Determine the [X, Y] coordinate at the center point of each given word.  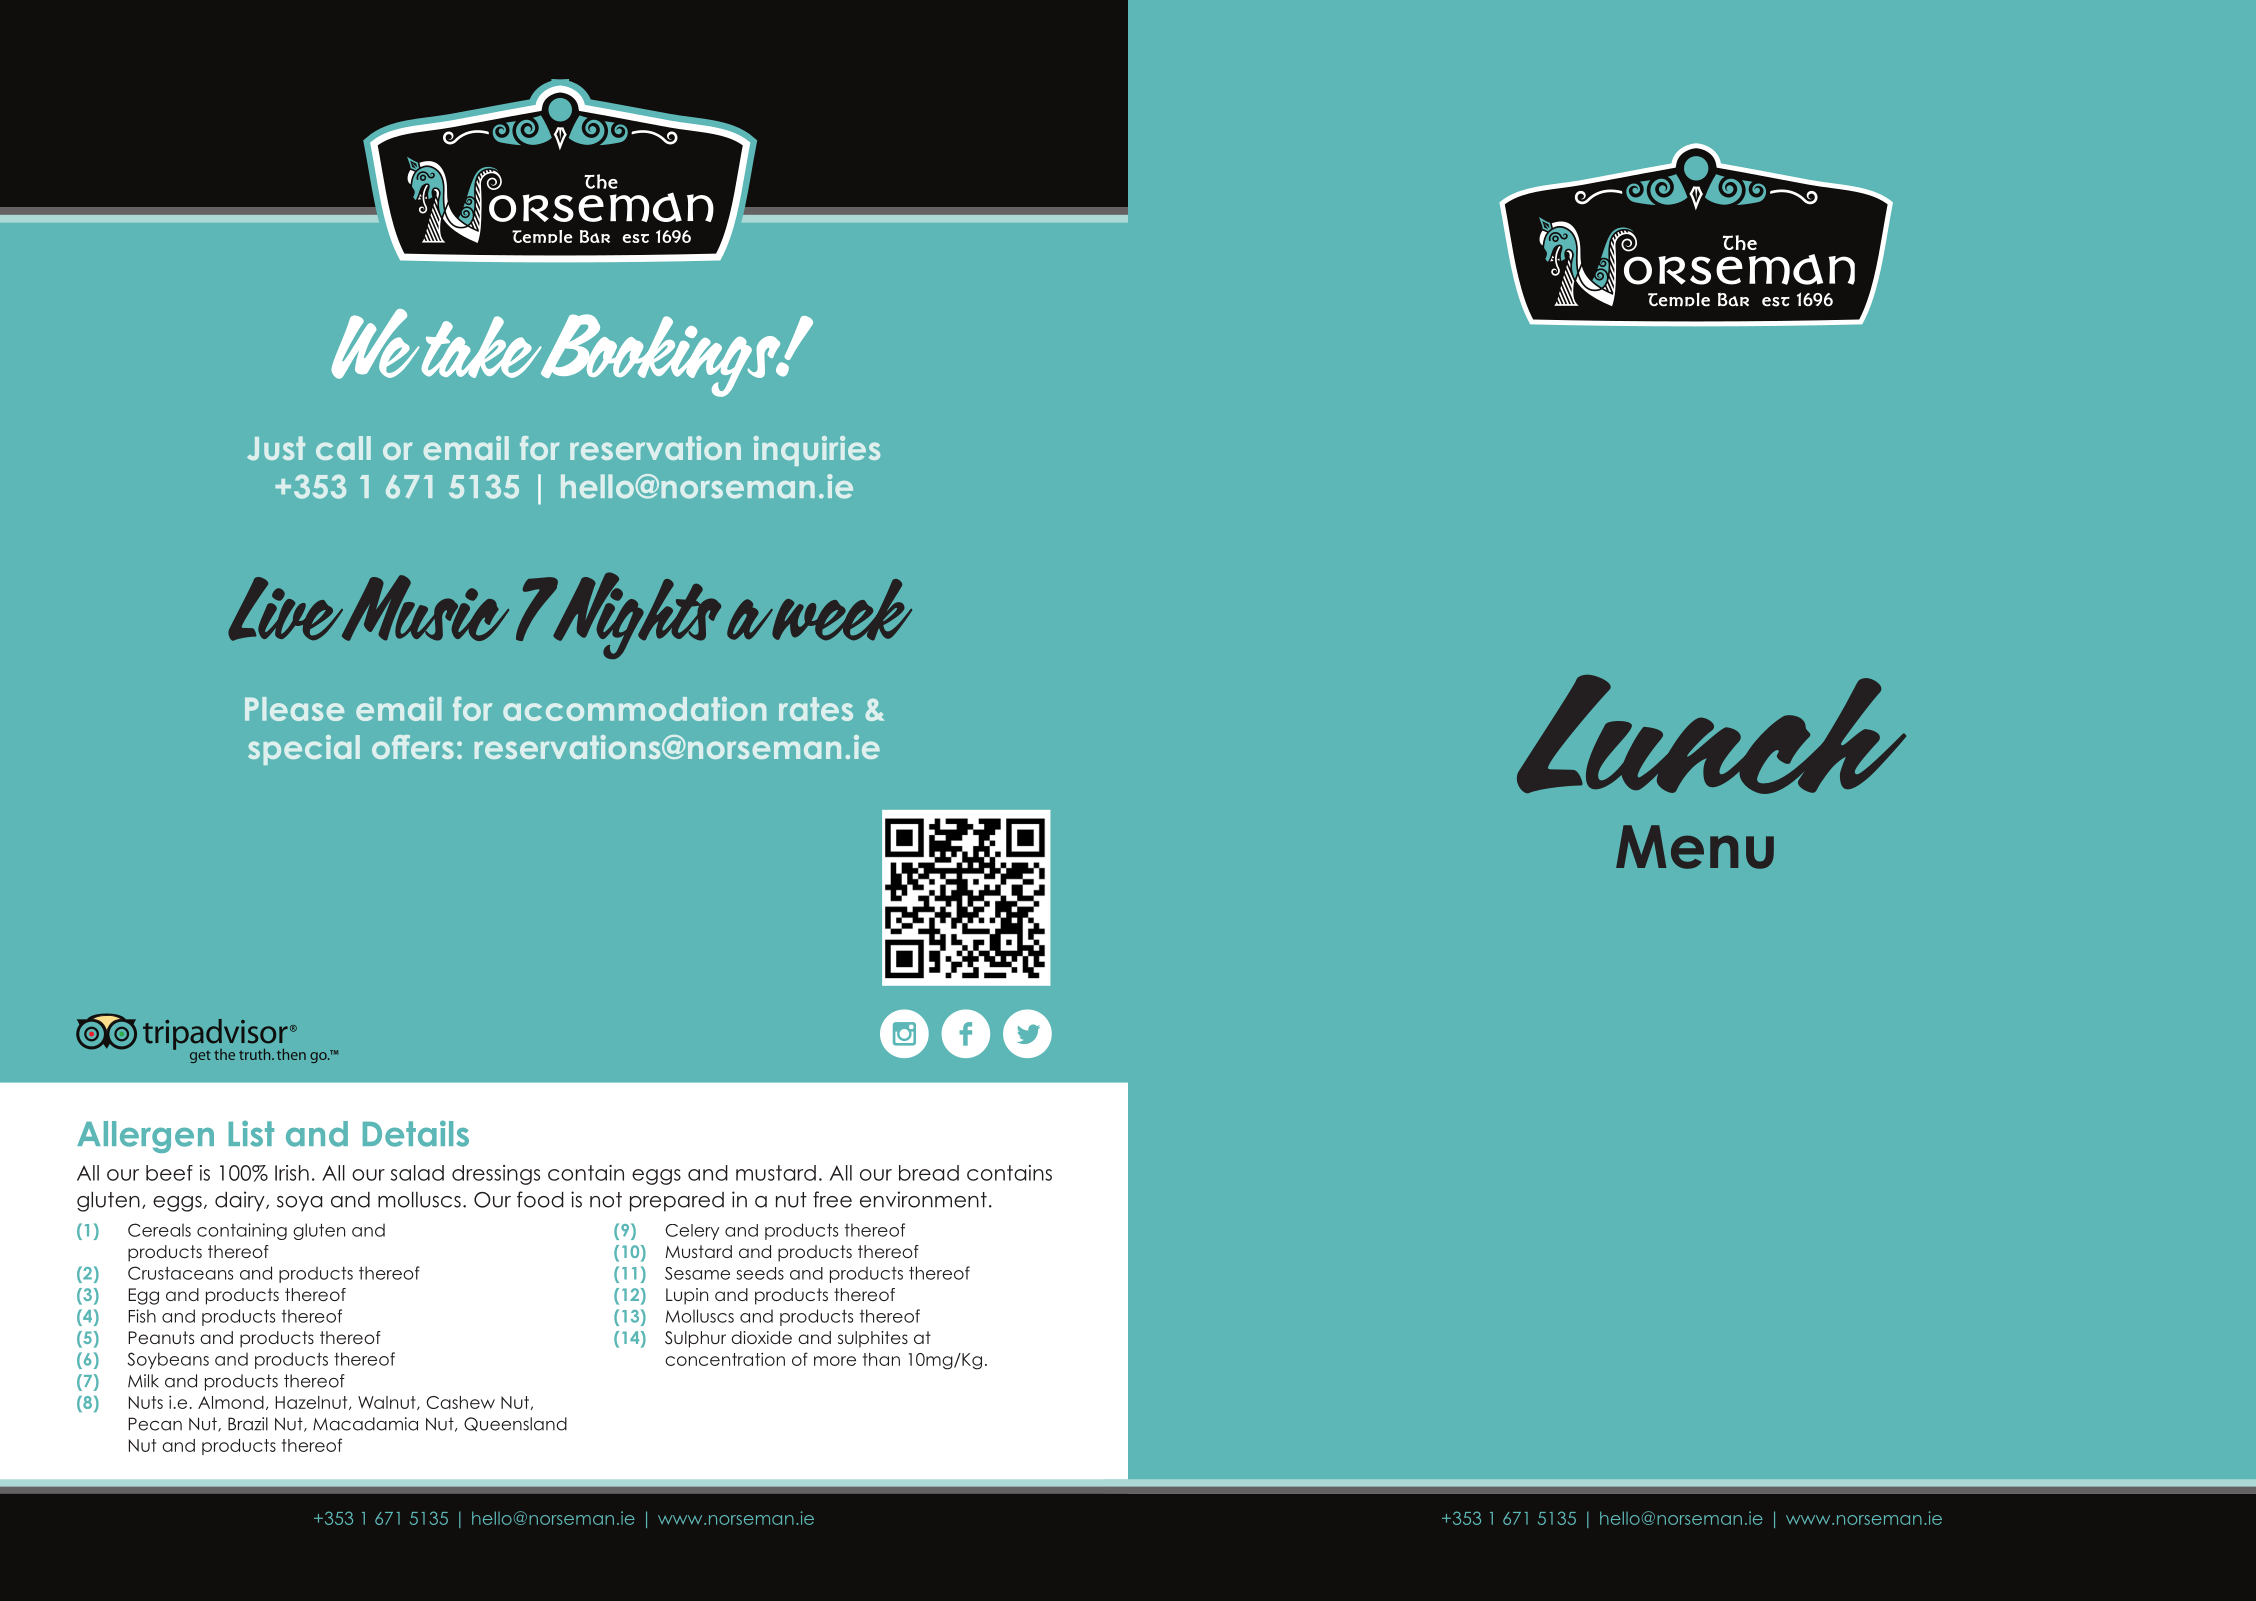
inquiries [817, 451]
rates [816, 709]
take [483, 347]
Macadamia [365, 1424]
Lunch [1711, 734]
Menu [1695, 847]
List [251, 1134]
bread [929, 1173]
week [841, 610]
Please [294, 709]
